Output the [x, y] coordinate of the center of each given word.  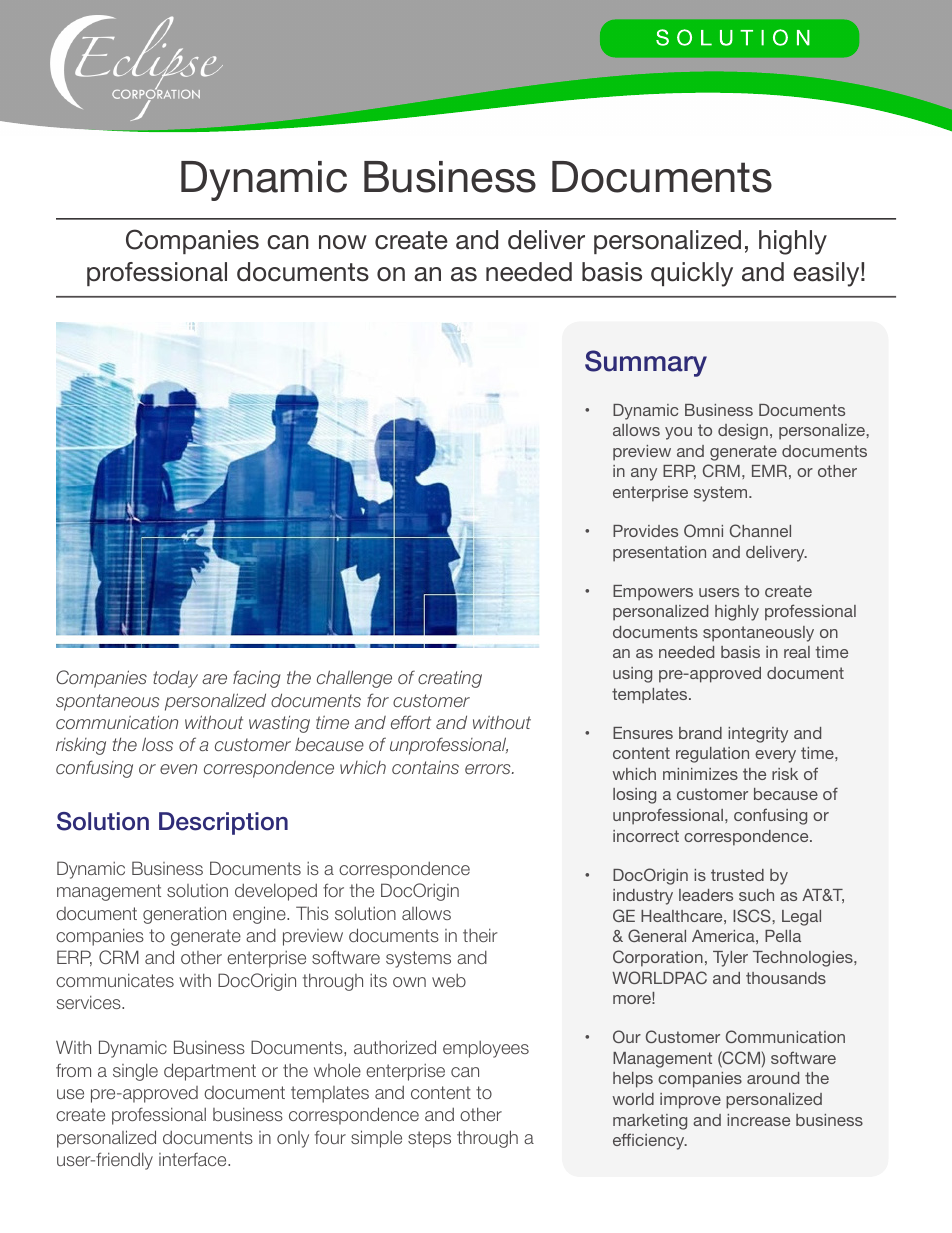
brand [700, 733]
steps [429, 1139]
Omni [703, 530]
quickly [692, 274]
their [480, 935]
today [175, 679]
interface [194, 1159]
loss [157, 744]
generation [184, 915]
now [343, 242]
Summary [646, 363]
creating [450, 679]
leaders [706, 895]
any [644, 474]
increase [758, 1120]
